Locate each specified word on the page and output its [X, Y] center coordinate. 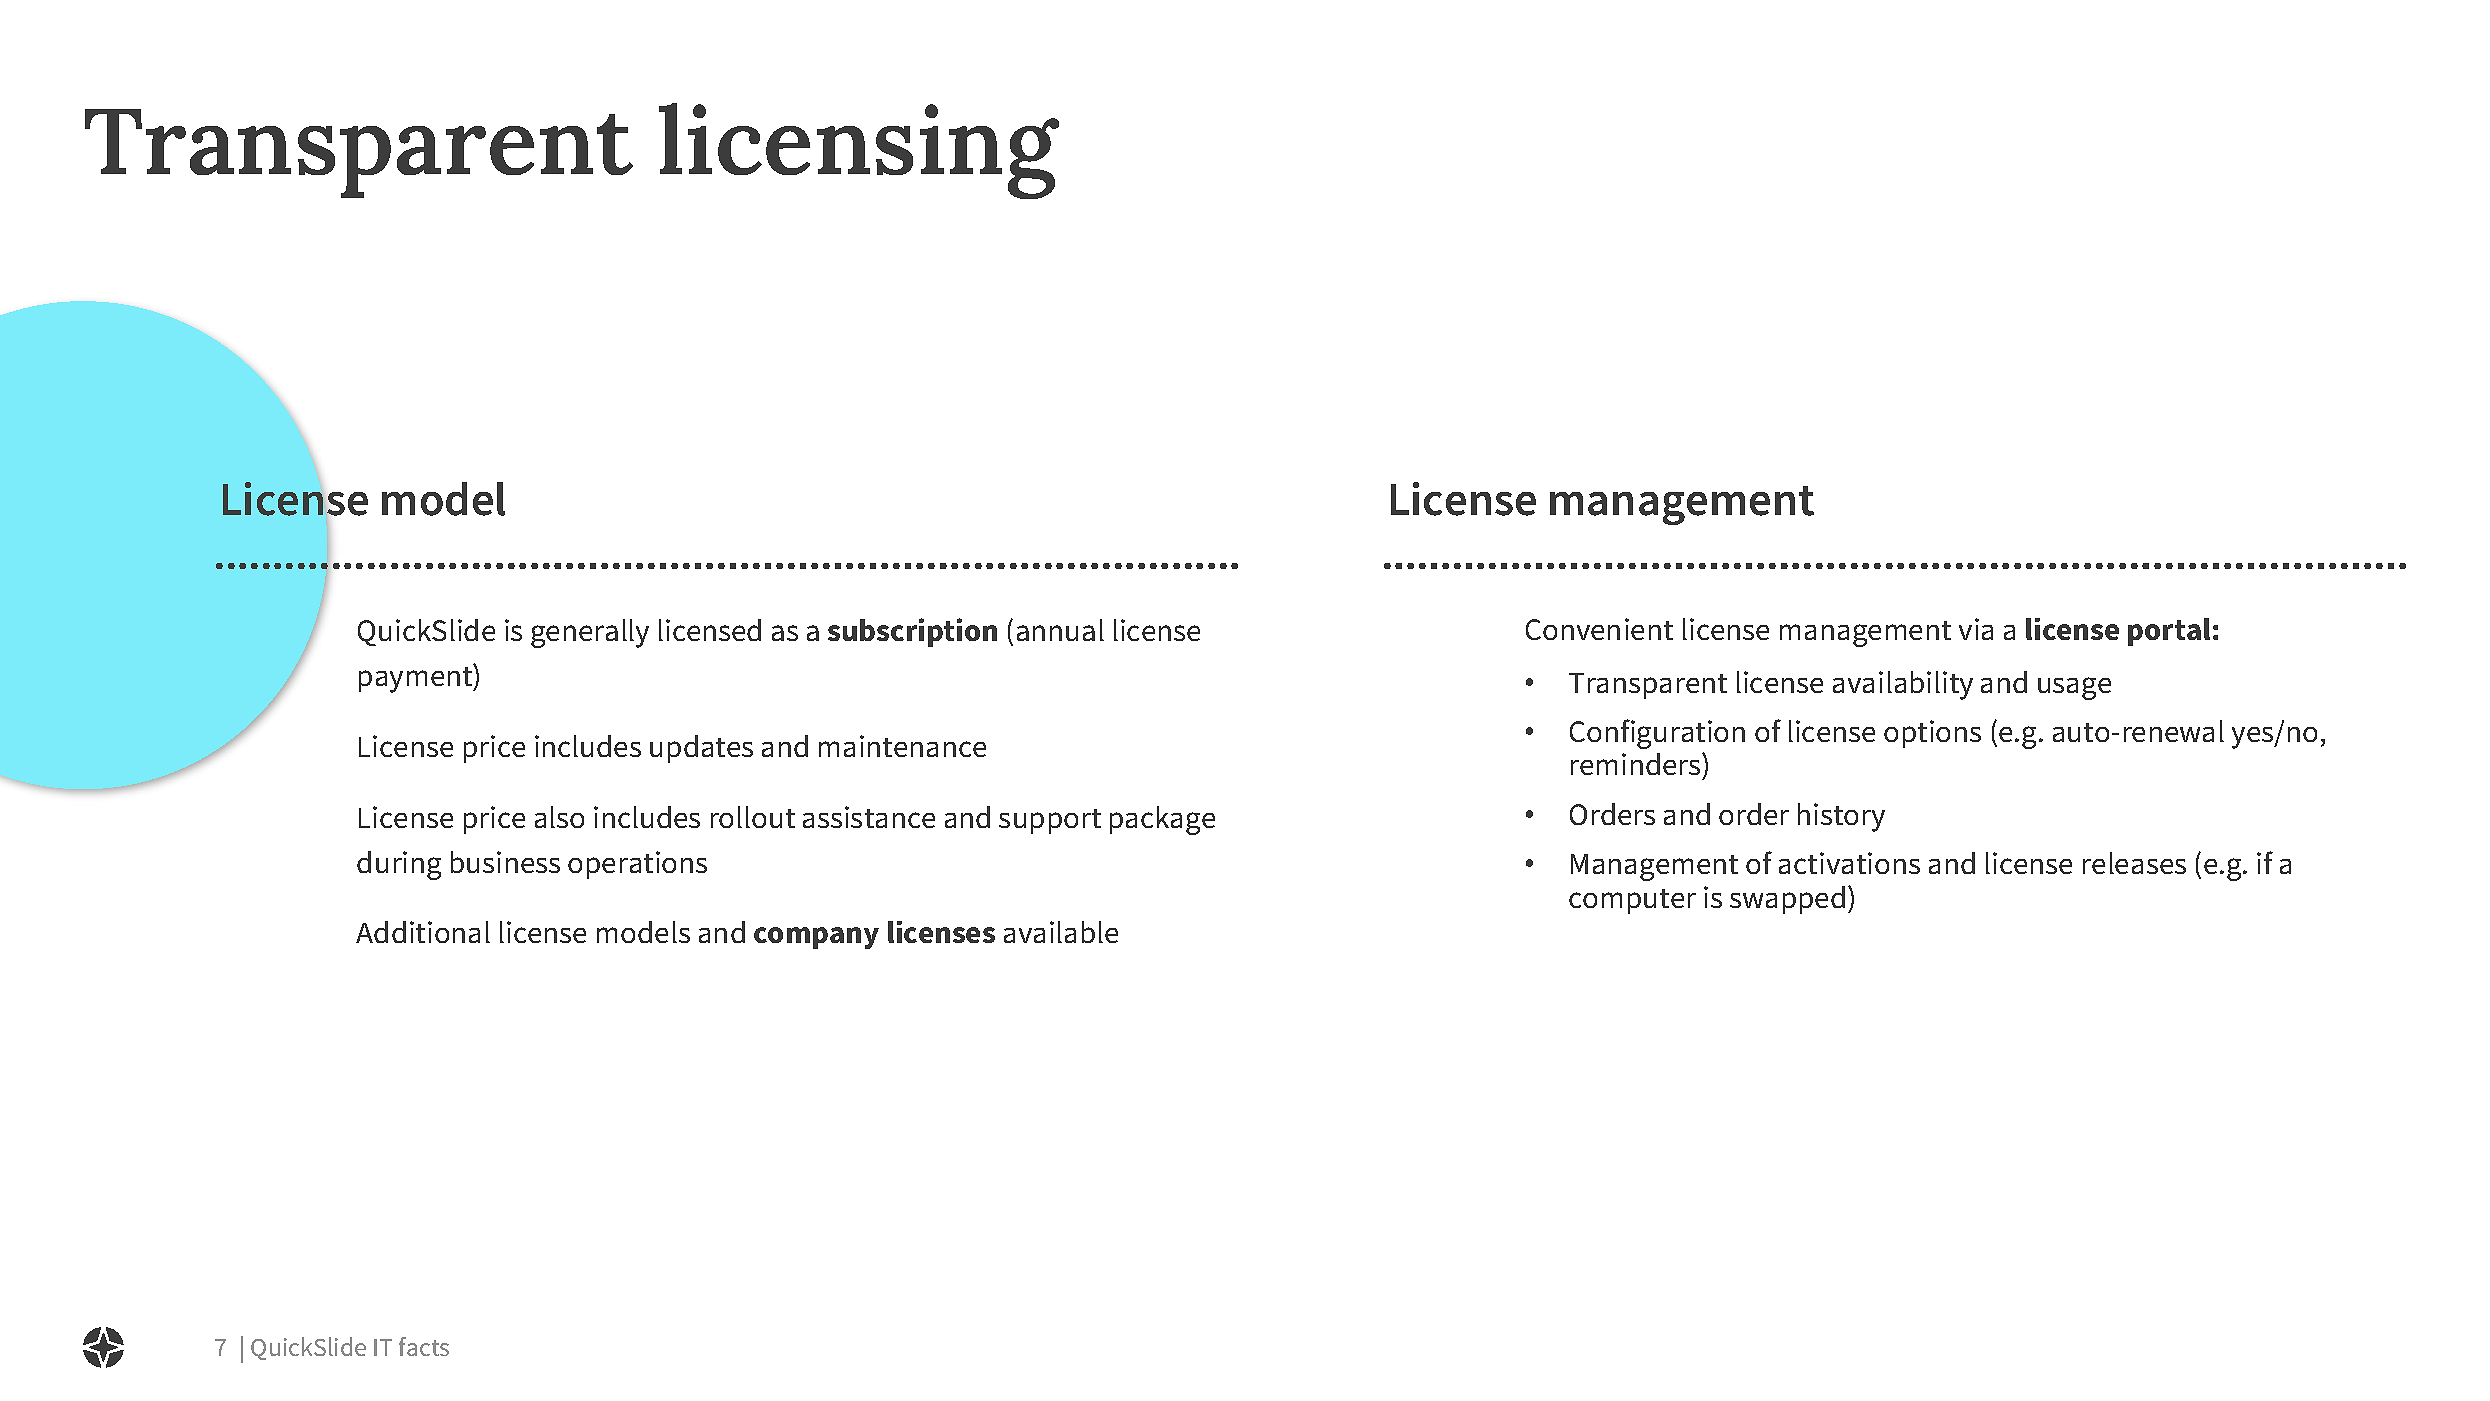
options [1932, 734]
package [1162, 820]
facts [424, 1346]
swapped [1787, 900]
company [816, 938]
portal [2169, 632]
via [1976, 629]
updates [701, 749]
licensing [859, 151]
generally [590, 633]
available [1061, 932]
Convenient [1599, 629]
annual [1060, 630]
